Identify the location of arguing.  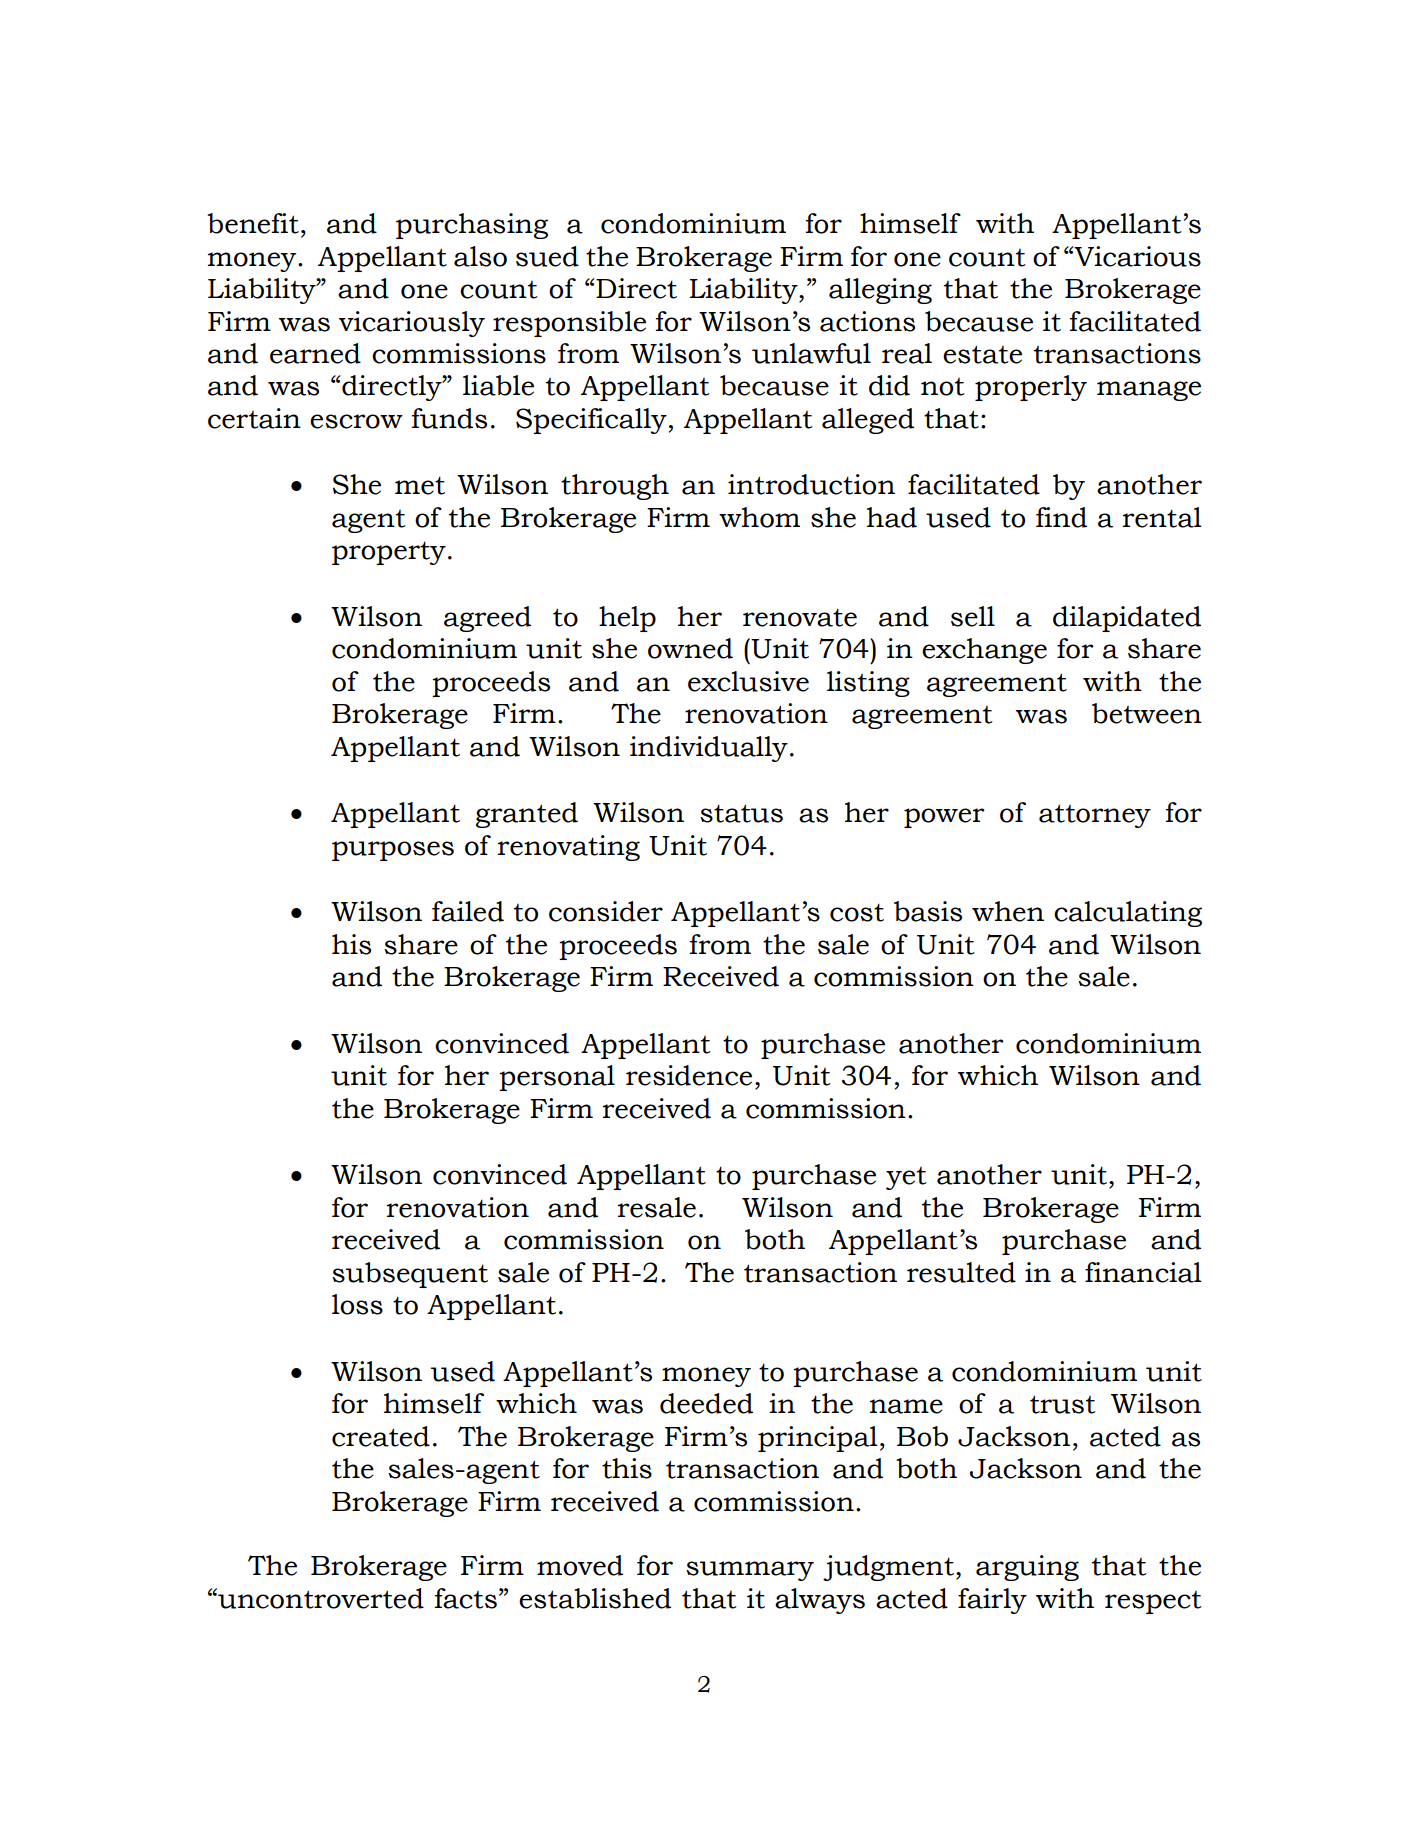
(1027, 1568).
